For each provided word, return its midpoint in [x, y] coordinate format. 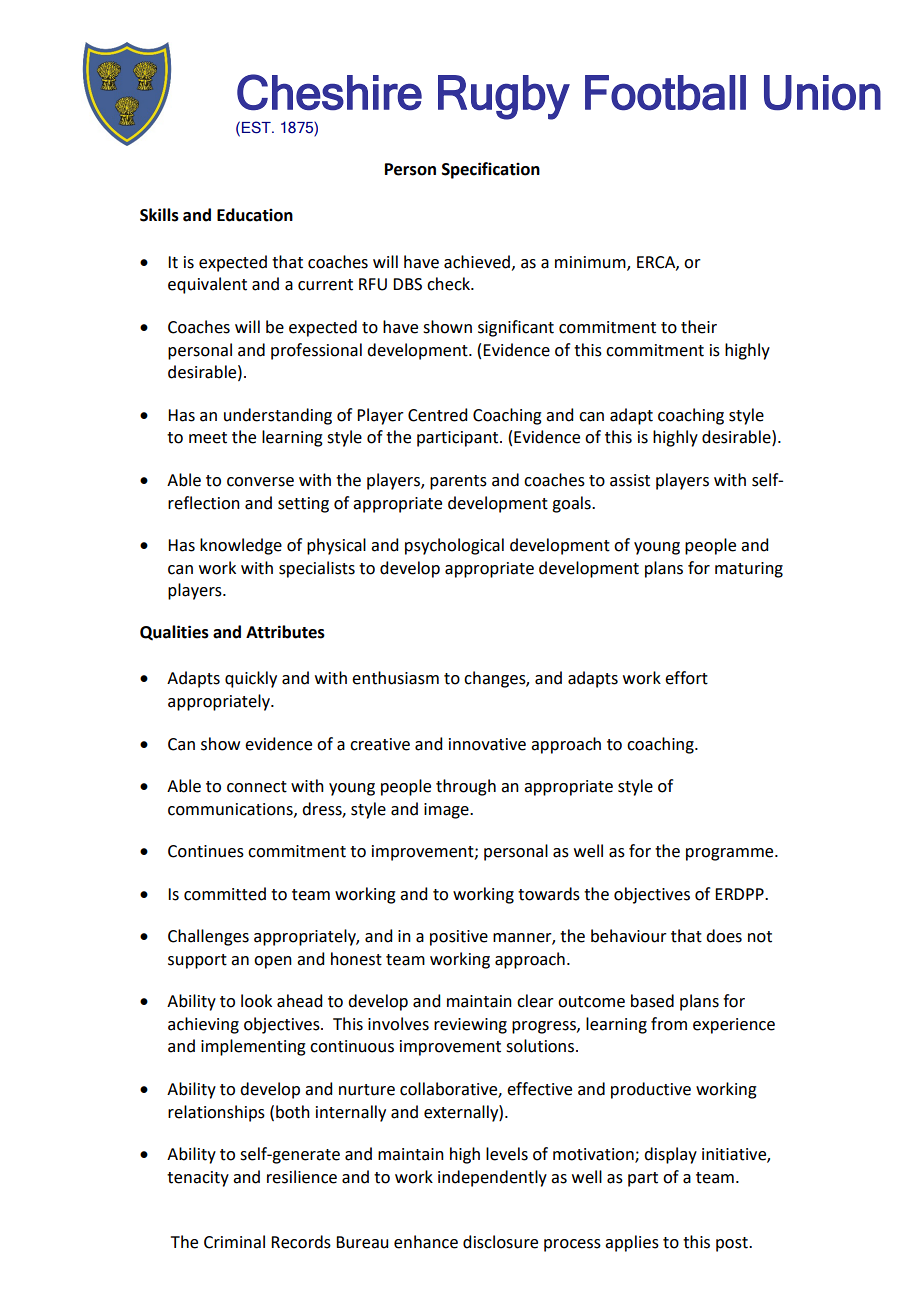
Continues [206, 851]
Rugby [504, 97]
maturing [749, 570]
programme [731, 854]
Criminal [234, 1242]
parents [458, 482]
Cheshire [329, 92]
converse [260, 482]
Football [665, 93]
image [447, 811]
